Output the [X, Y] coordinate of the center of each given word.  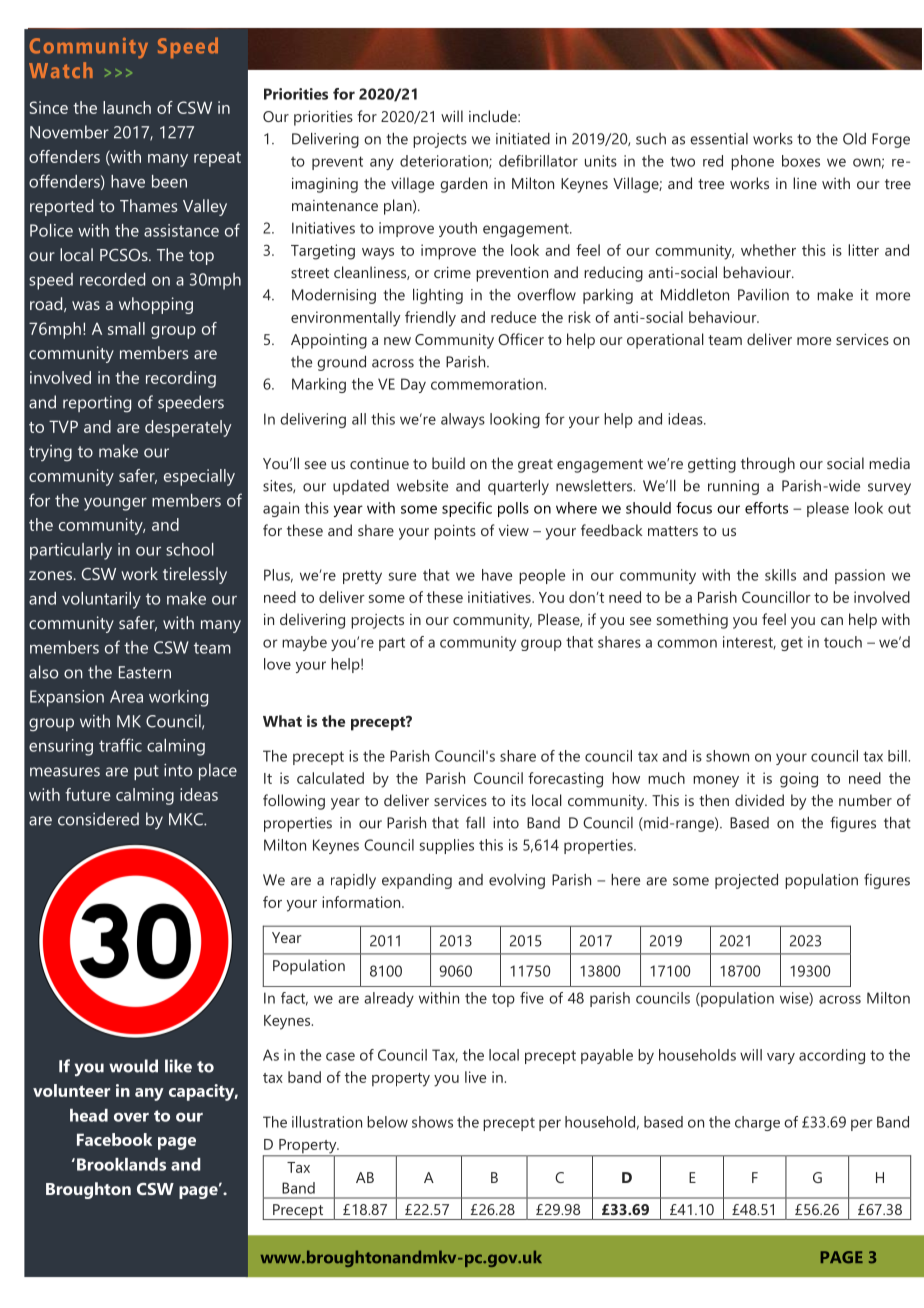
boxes [801, 161]
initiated [523, 139]
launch [127, 107]
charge [757, 1123]
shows [432, 1122]
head [89, 1115]
